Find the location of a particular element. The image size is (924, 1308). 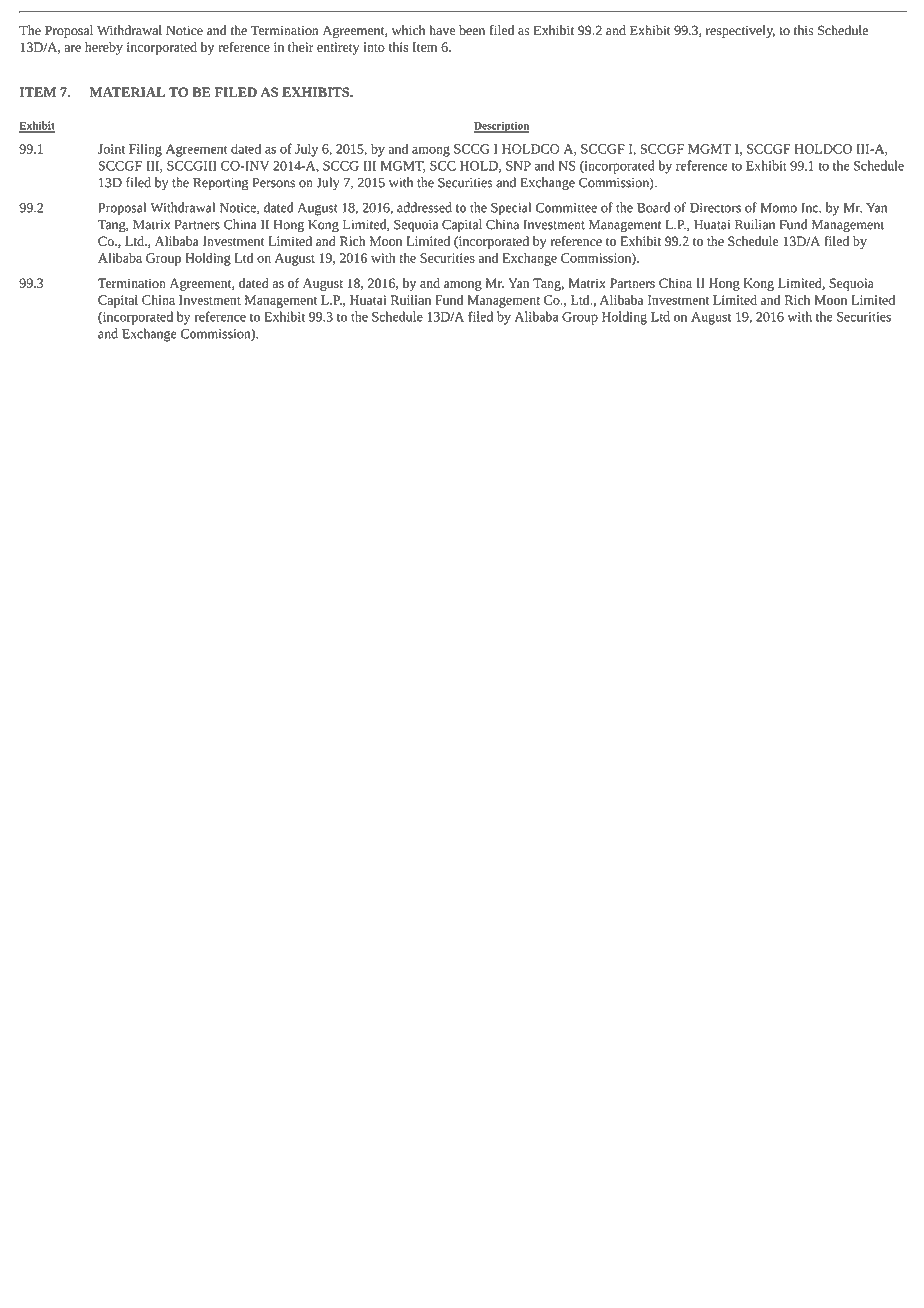

Description is located at coordinates (501, 127).
